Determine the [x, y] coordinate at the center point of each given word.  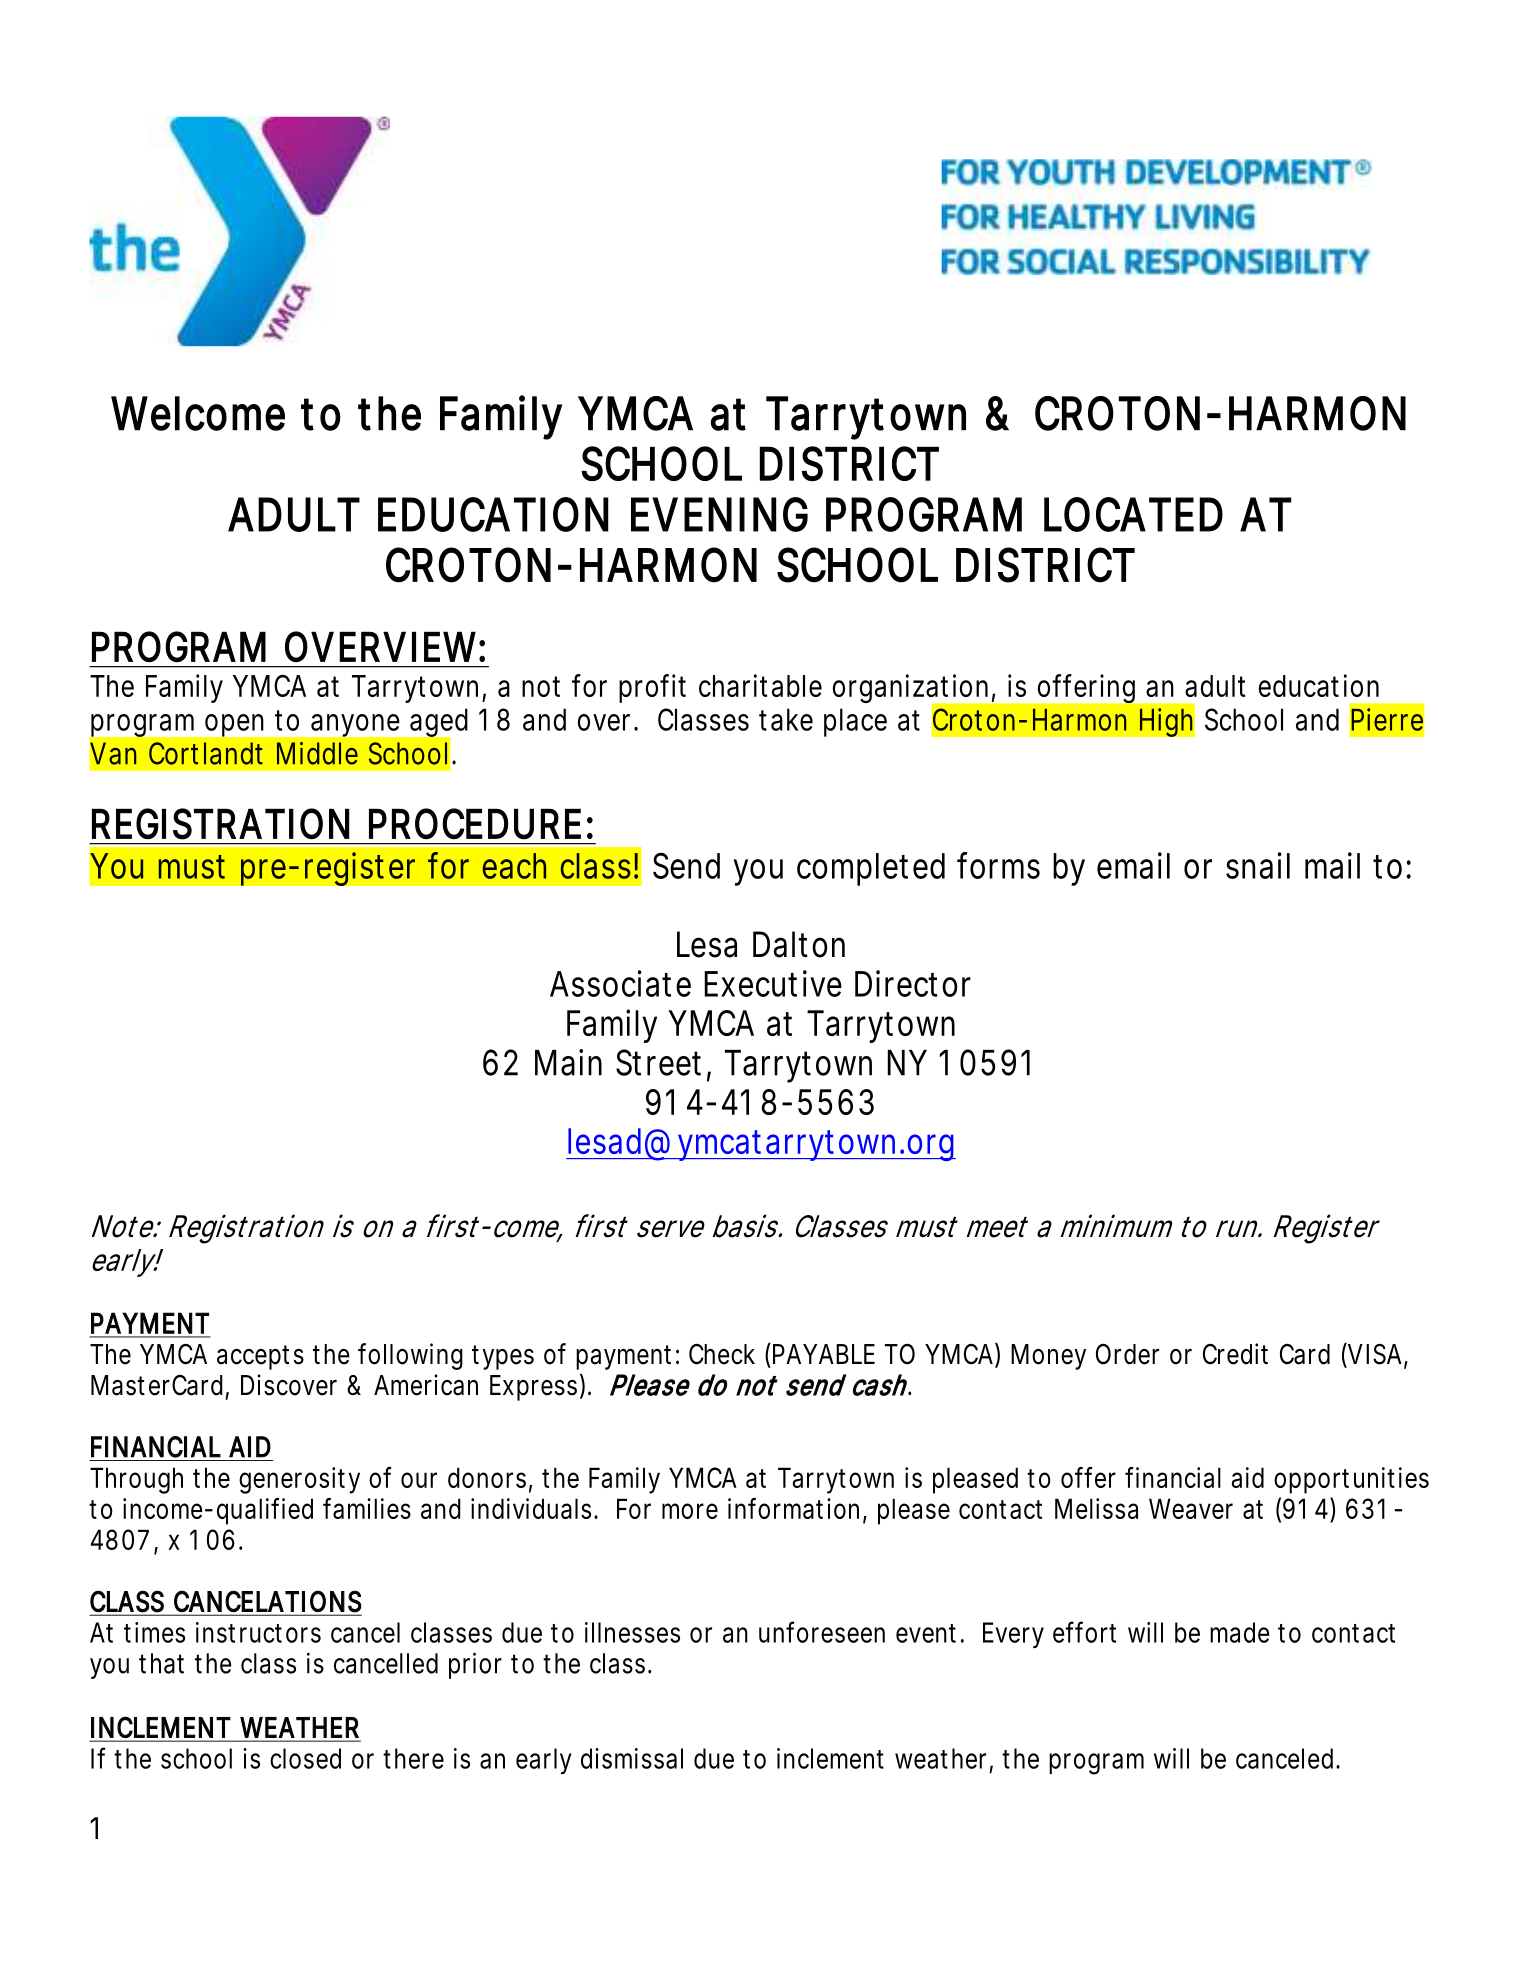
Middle [317, 753]
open [234, 725]
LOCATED [1133, 514]
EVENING [719, 514]
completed [871, 869]
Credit [1235, 1354]
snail [1258, 865]
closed [305, 1758]
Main [568, 1062]
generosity [299, 1480]
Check [722, 1354]
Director [913, 983]
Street [662, 1063]
